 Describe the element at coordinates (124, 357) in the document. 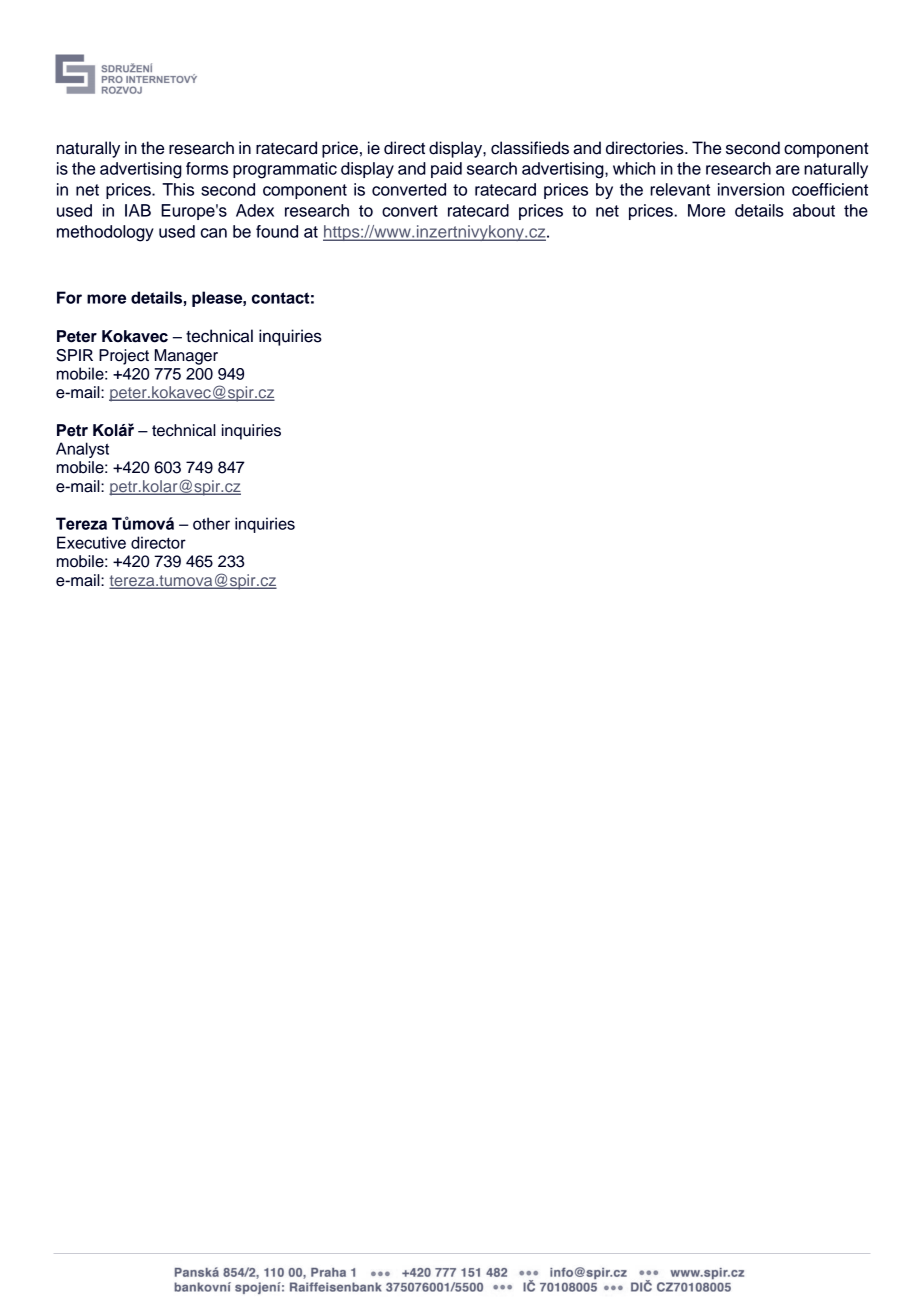

I see `Project` at that location.
